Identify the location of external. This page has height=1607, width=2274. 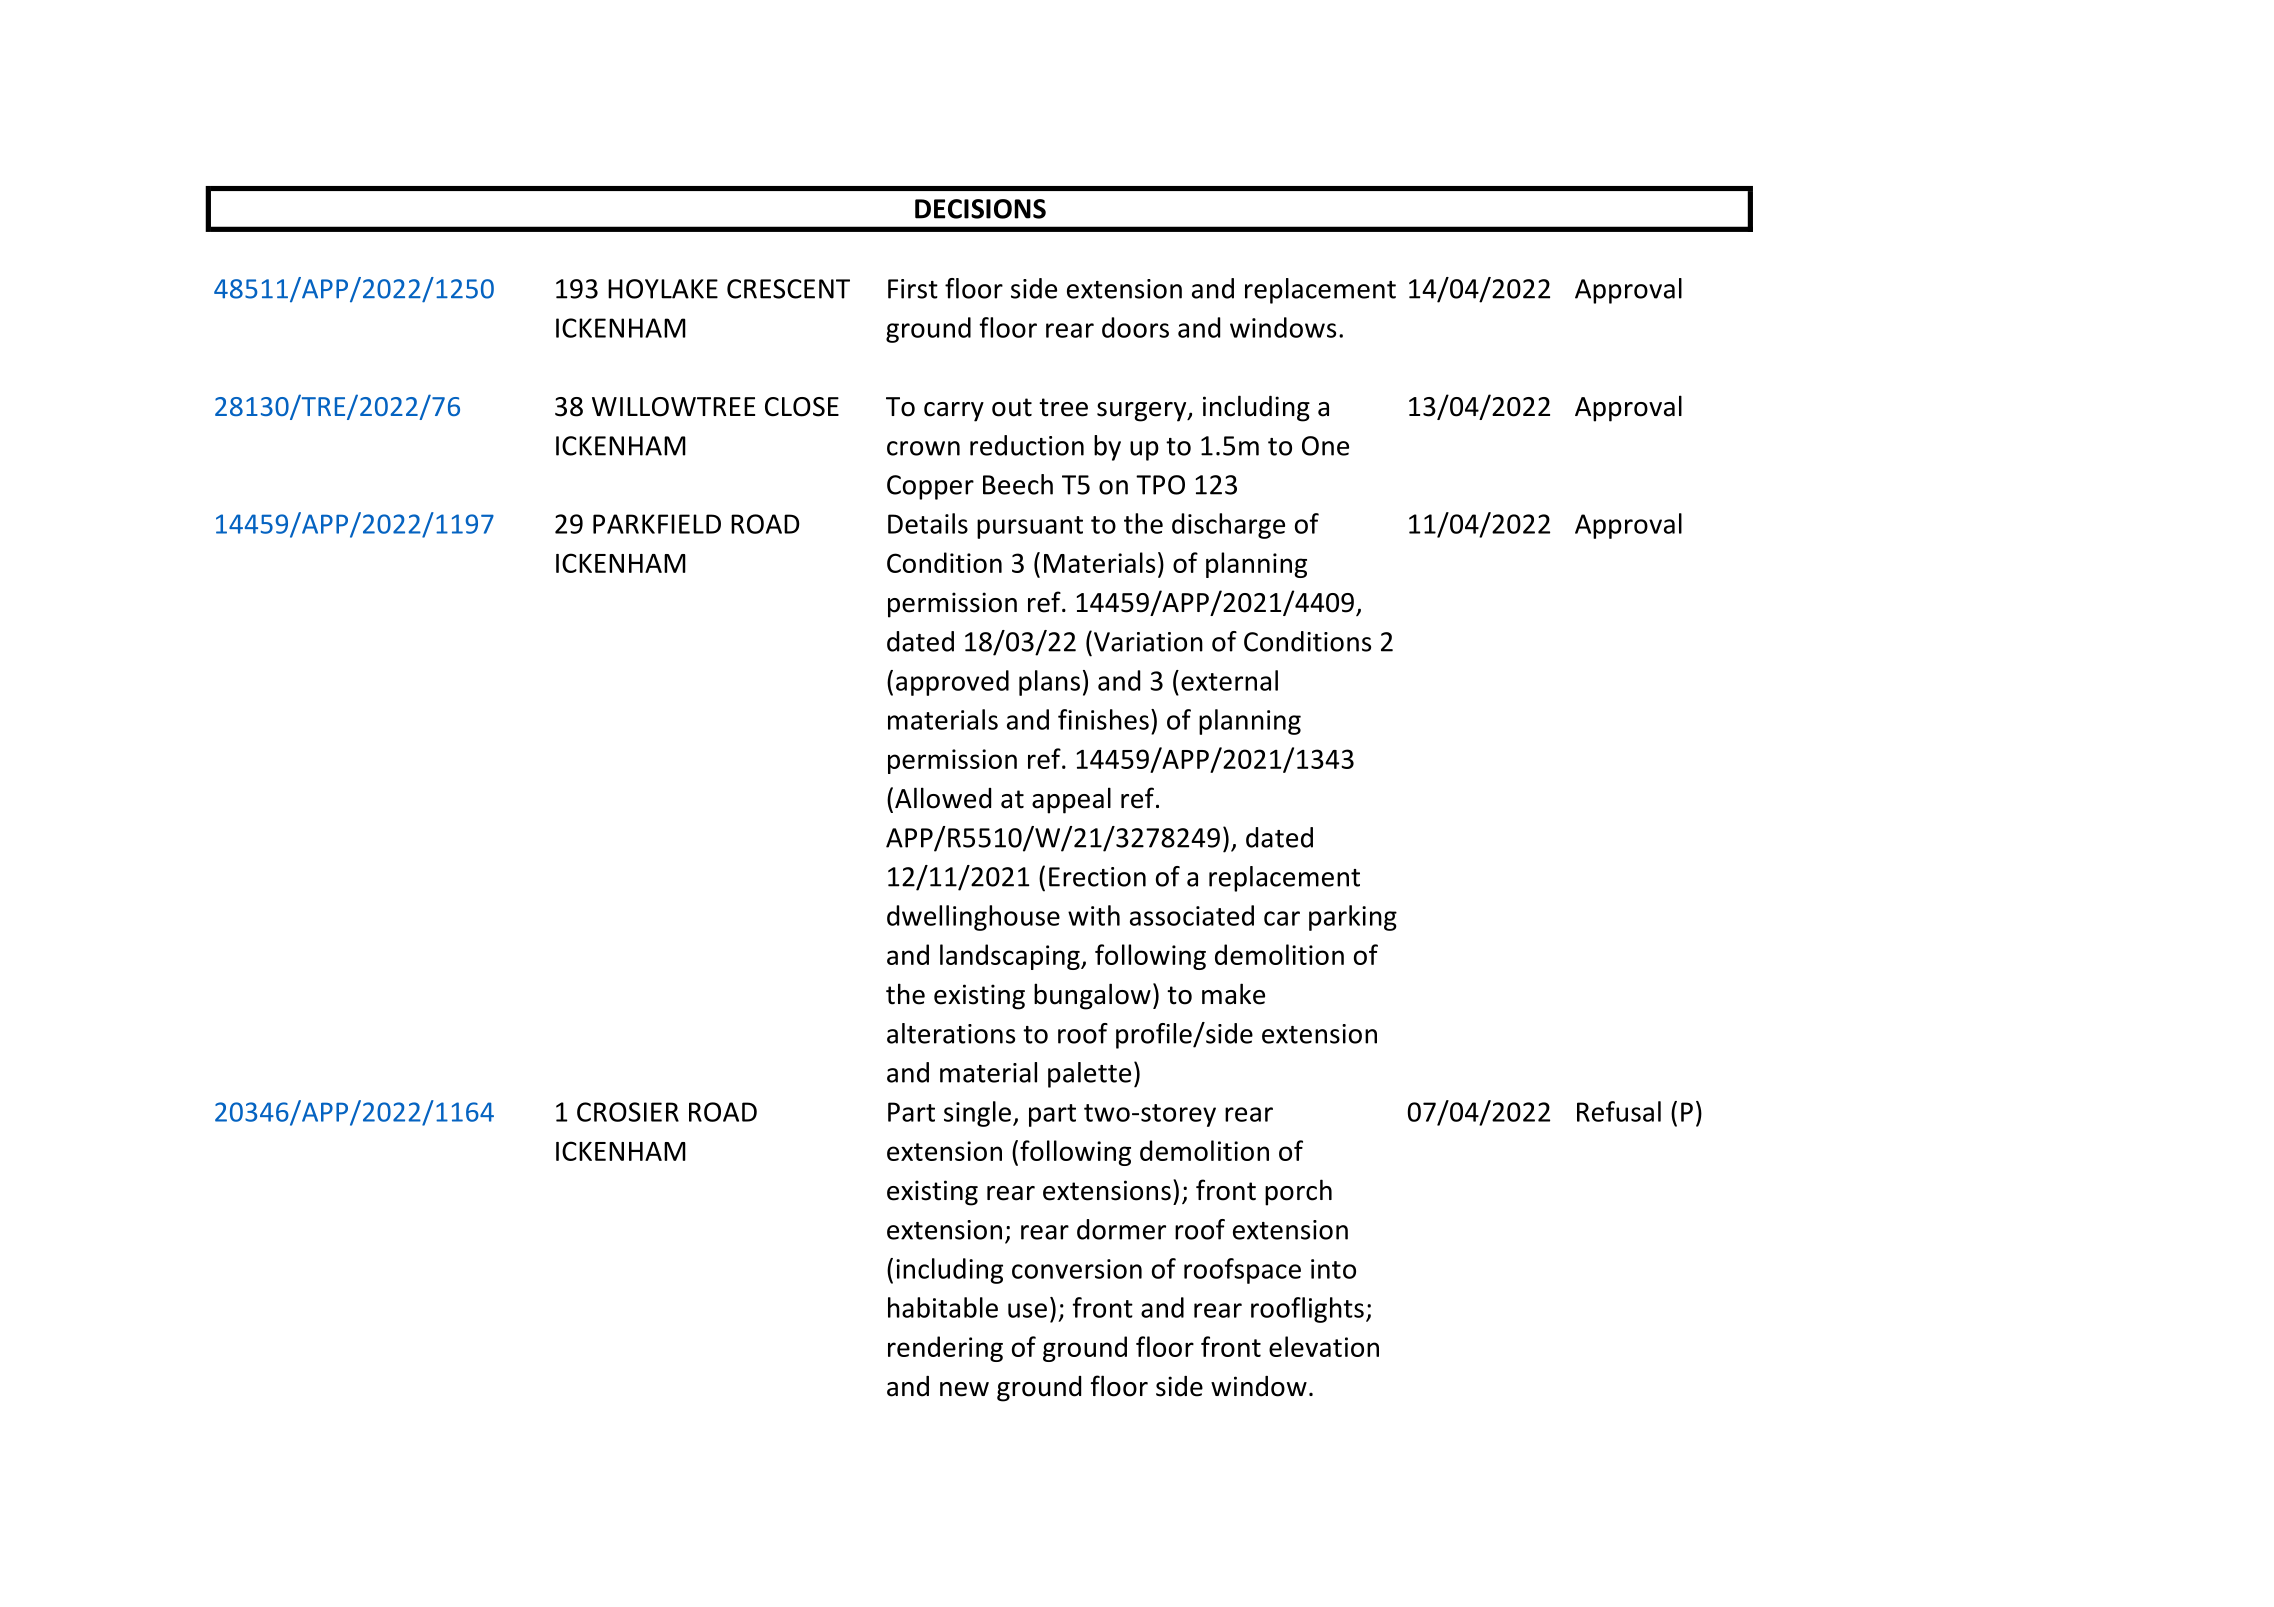
(1229, 680).
